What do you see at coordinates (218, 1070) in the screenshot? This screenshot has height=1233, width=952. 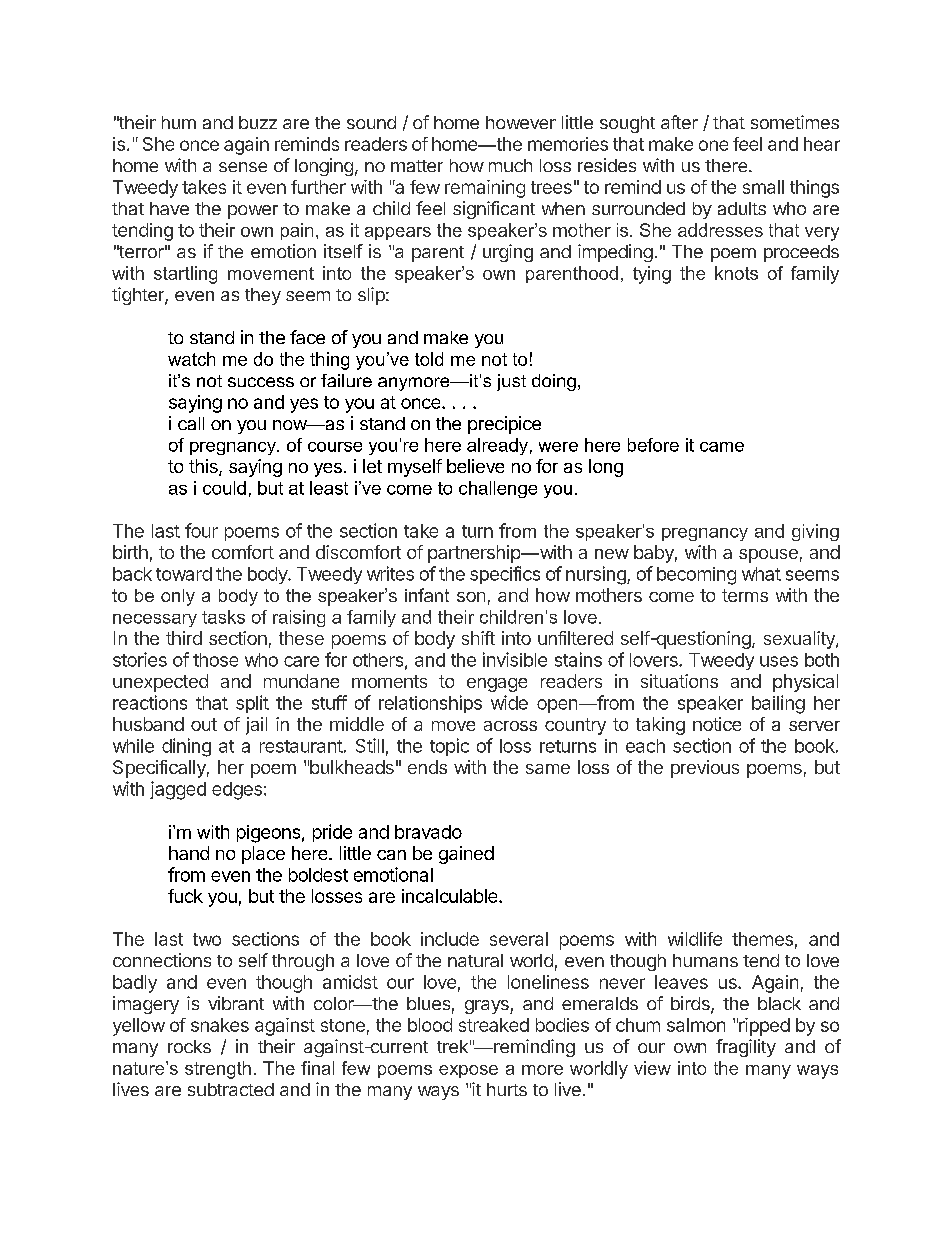 I see `strength` at bounding box center [218, 1070].
